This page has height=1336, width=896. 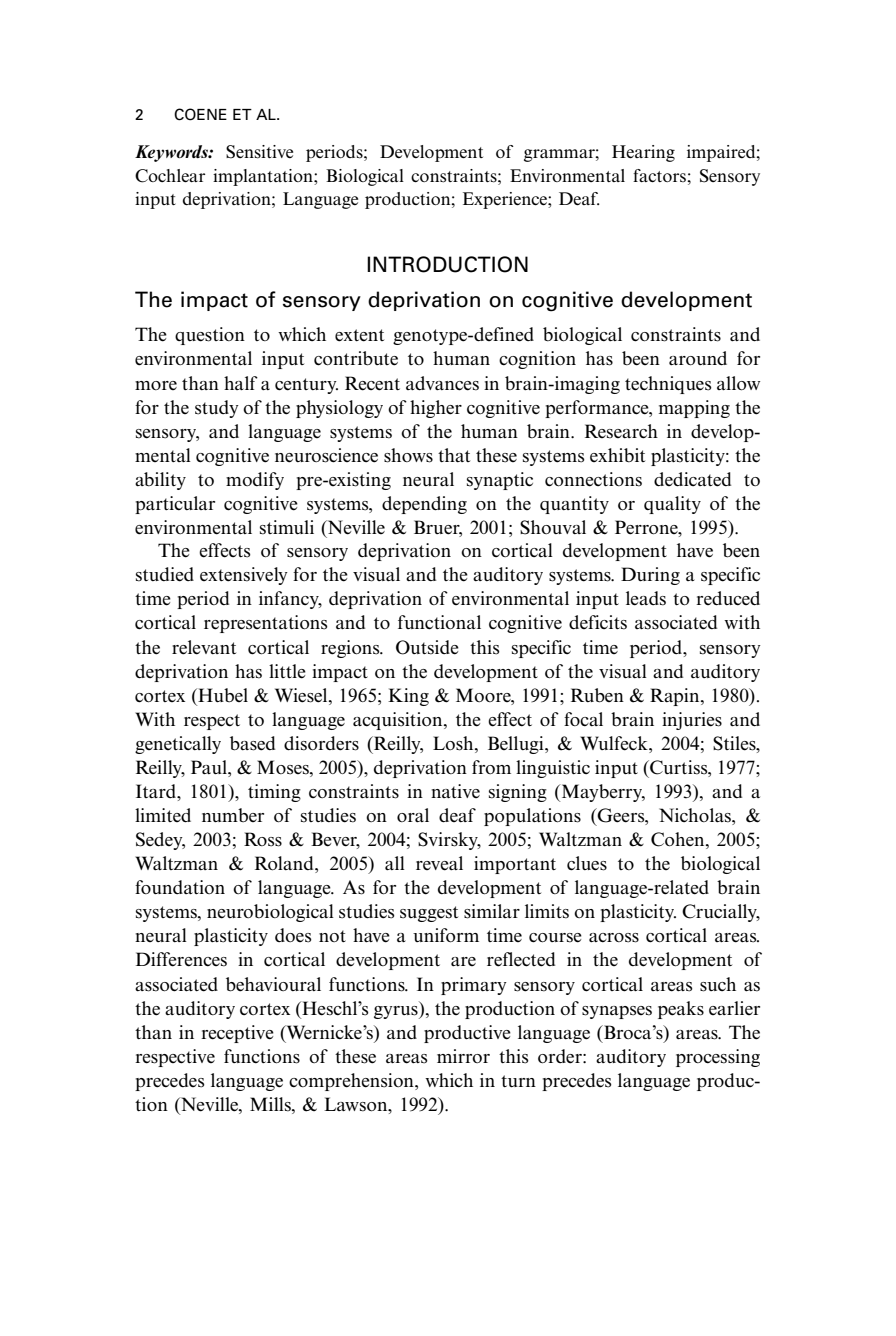 I want to click on receptive, so click(x=237, y=1034).
